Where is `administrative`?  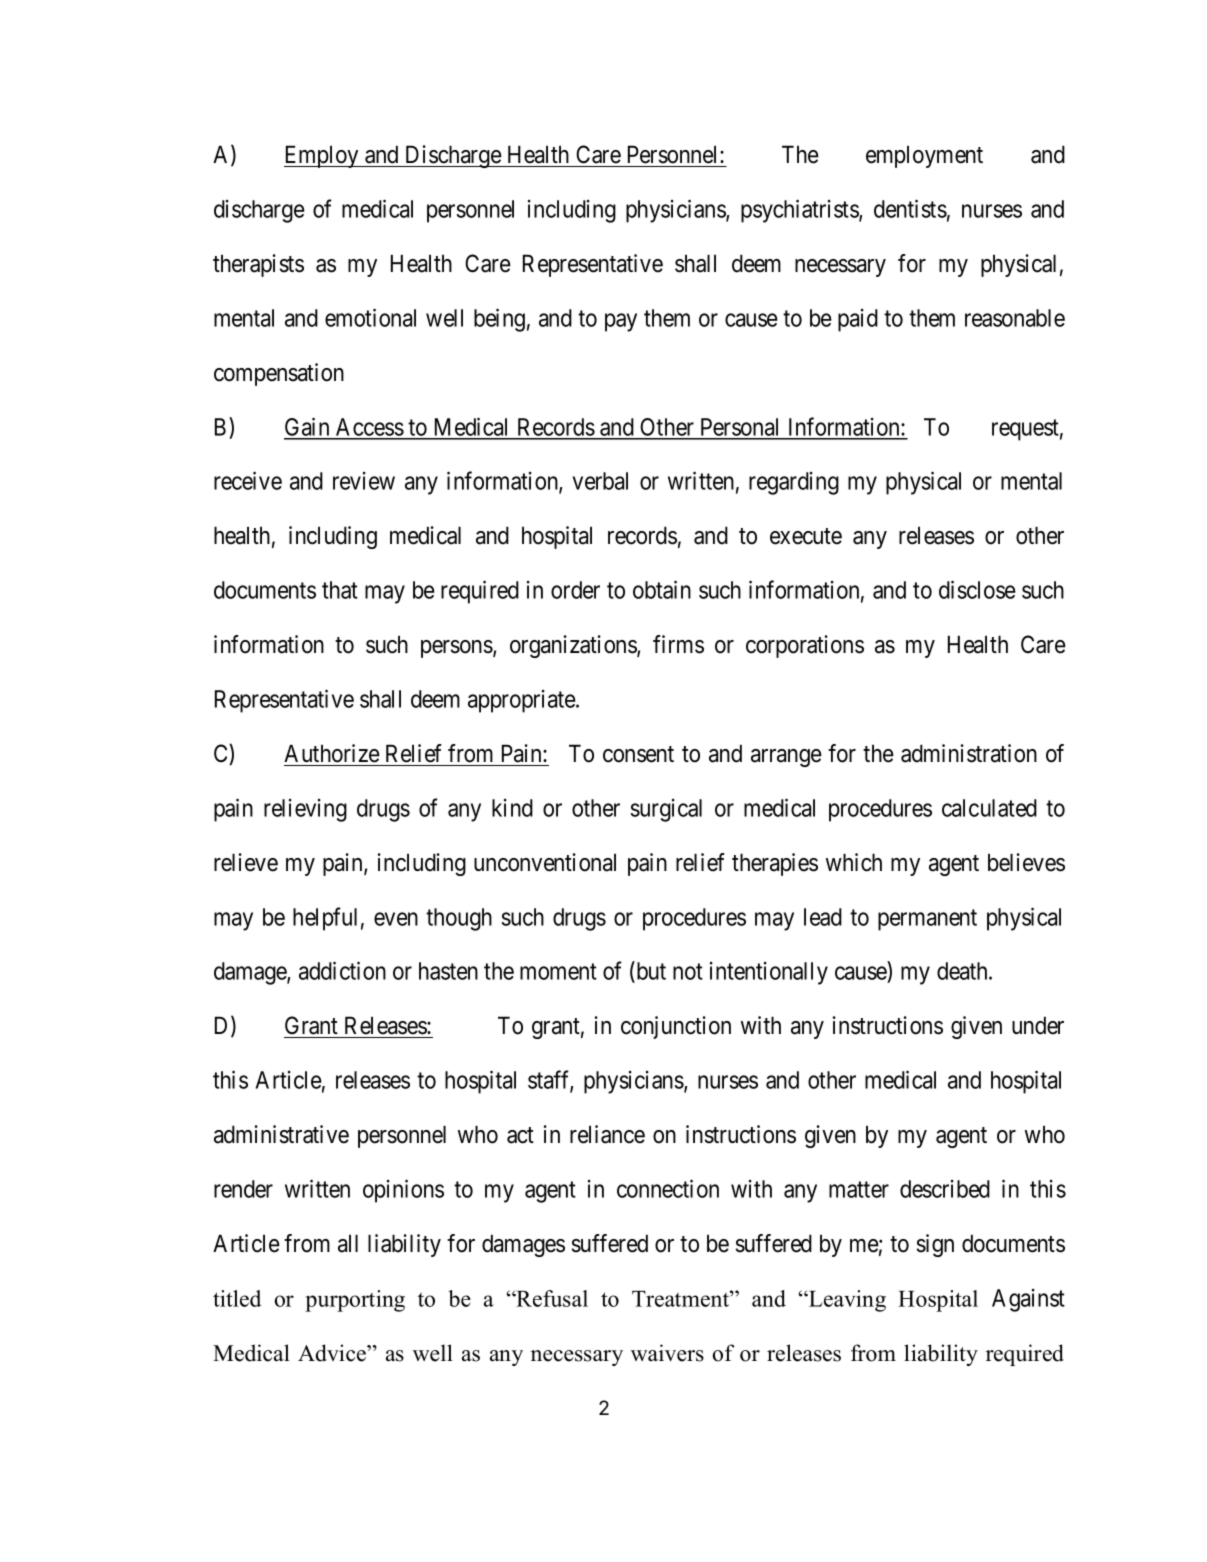
administrative is located at coordinates (281, 1134).
